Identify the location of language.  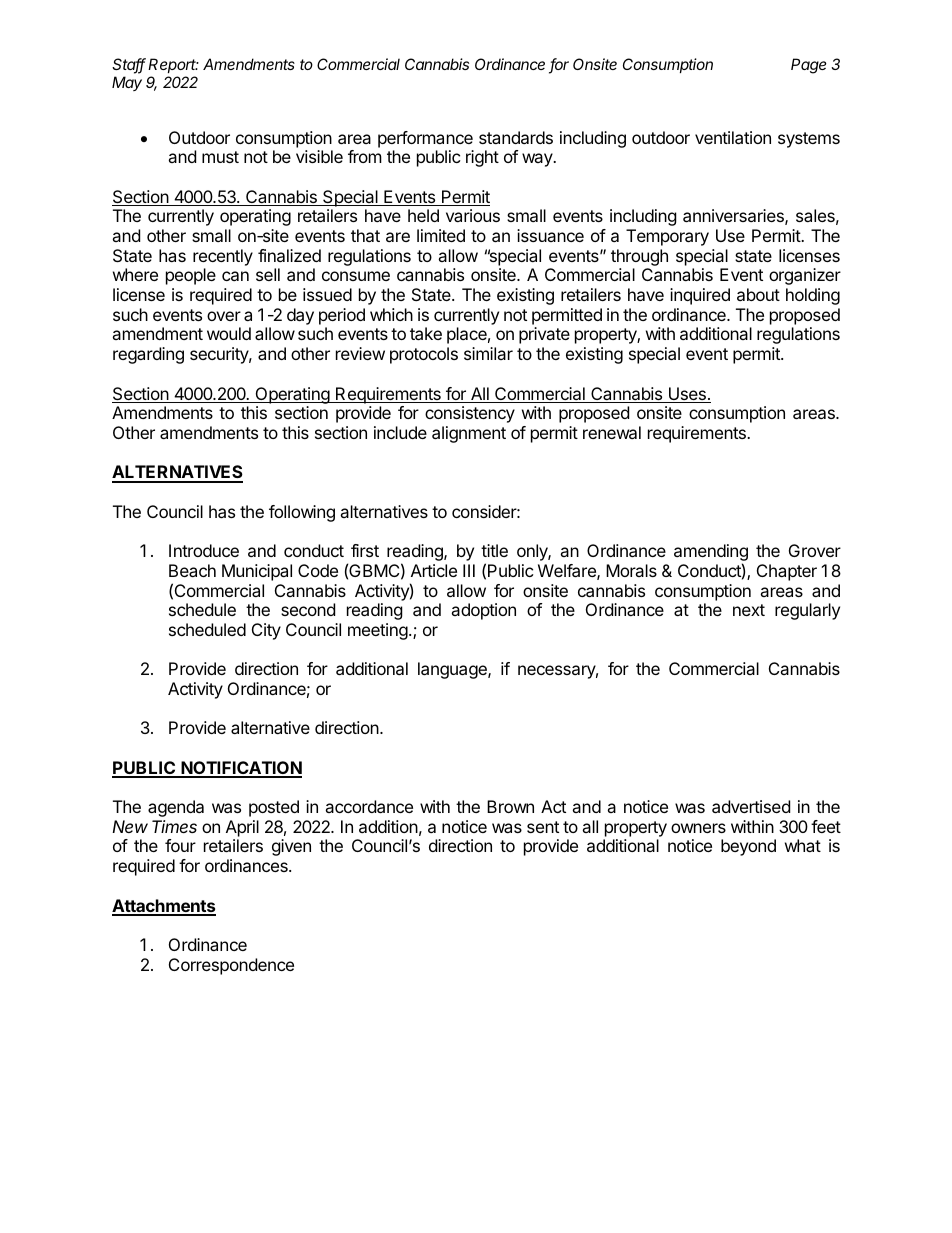
(453, 670).
